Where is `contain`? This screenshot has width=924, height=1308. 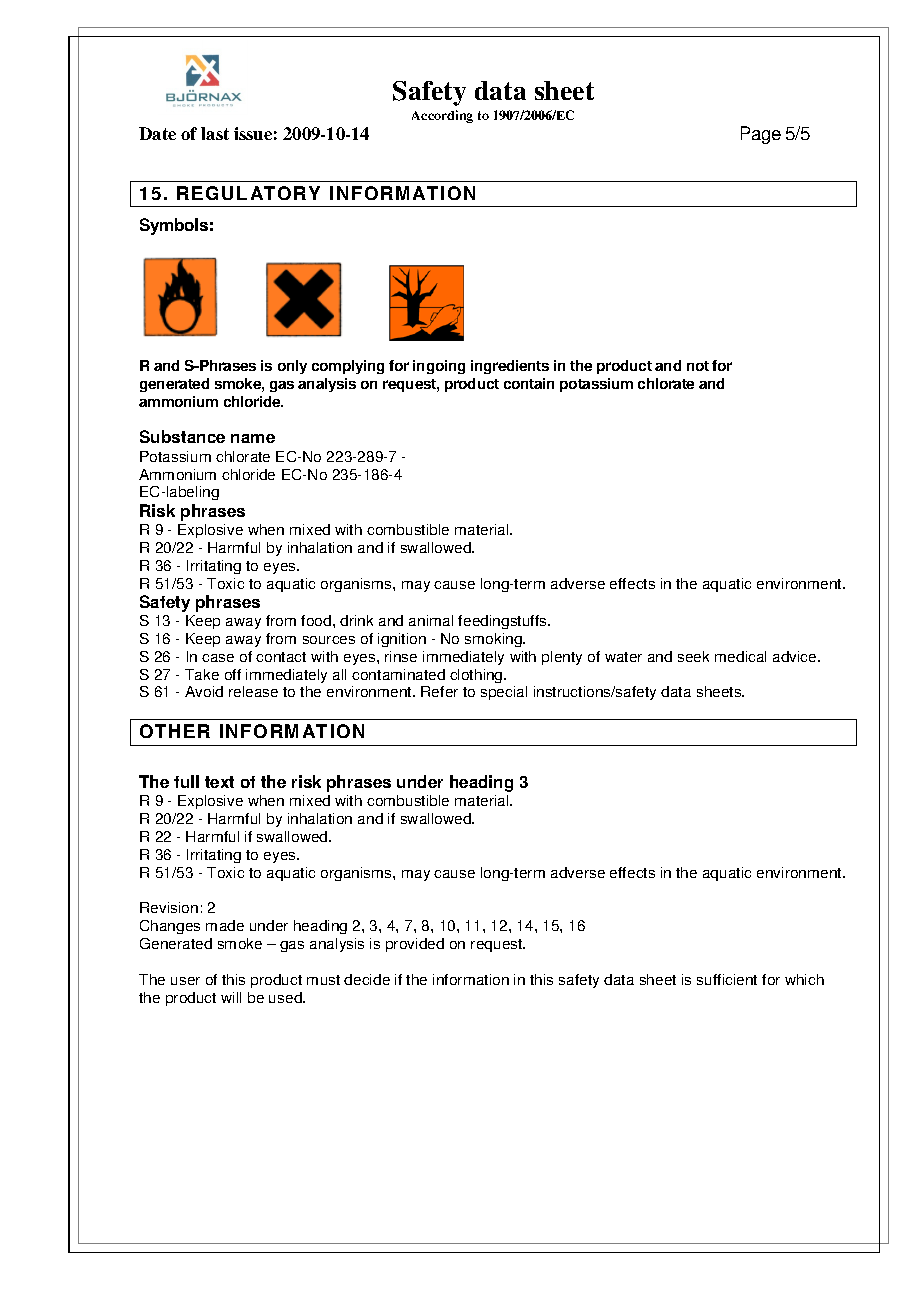 contain is located at coordinates (529, 383).
